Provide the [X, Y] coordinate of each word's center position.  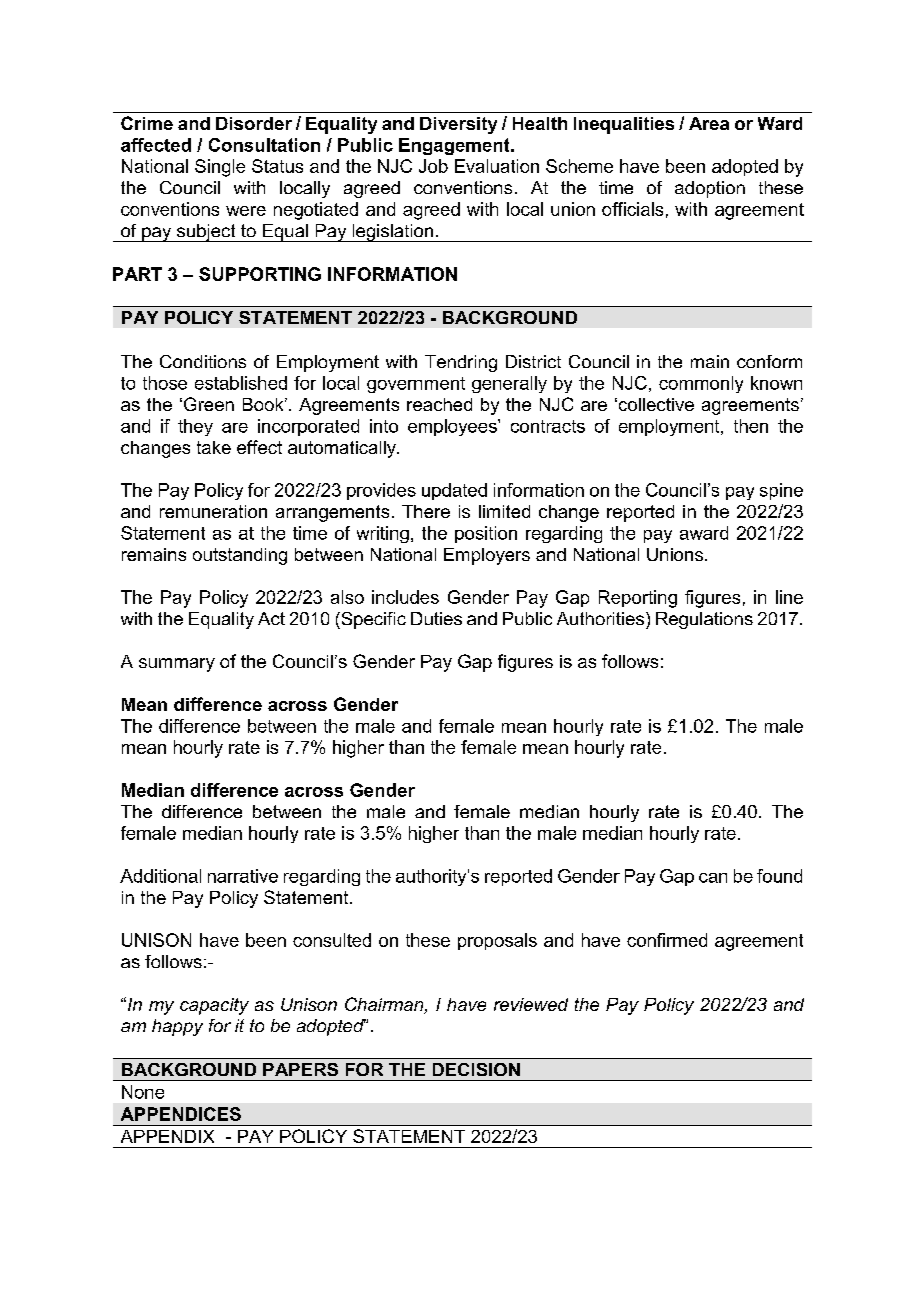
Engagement [455, 146]
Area [709, 123]
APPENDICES [181, 1114]
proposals [497, 941]
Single [220, 168]
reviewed [531, 1004]
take [214, 447]
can [713, 878]
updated [454, 491]
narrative [243, 876]
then [751, 426]
